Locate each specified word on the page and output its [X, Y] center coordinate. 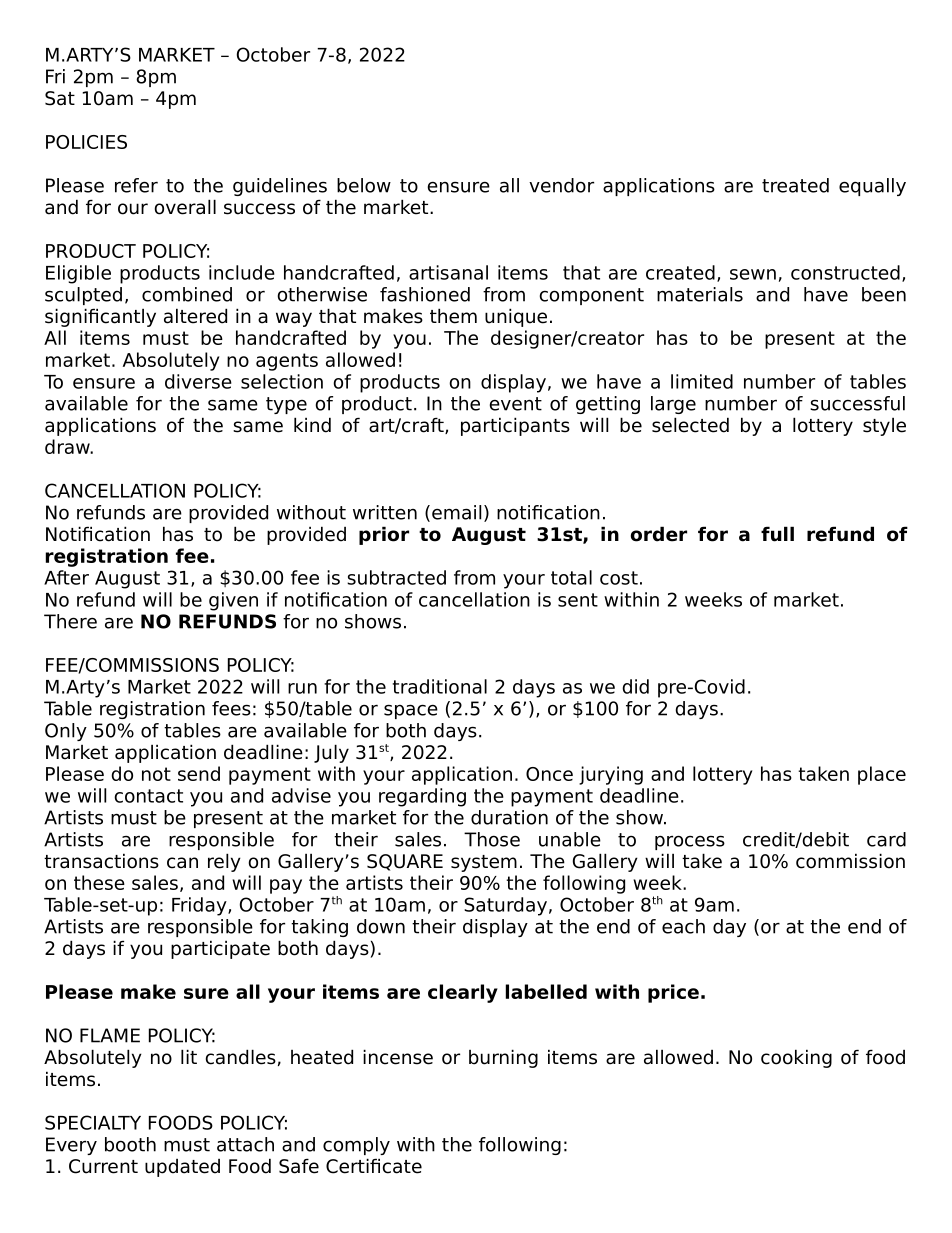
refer [136, 185]
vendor [561, 185]
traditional [440, 686]
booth [130, 1144]
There [70, 621]
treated [795, 185]
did [635, 686]
